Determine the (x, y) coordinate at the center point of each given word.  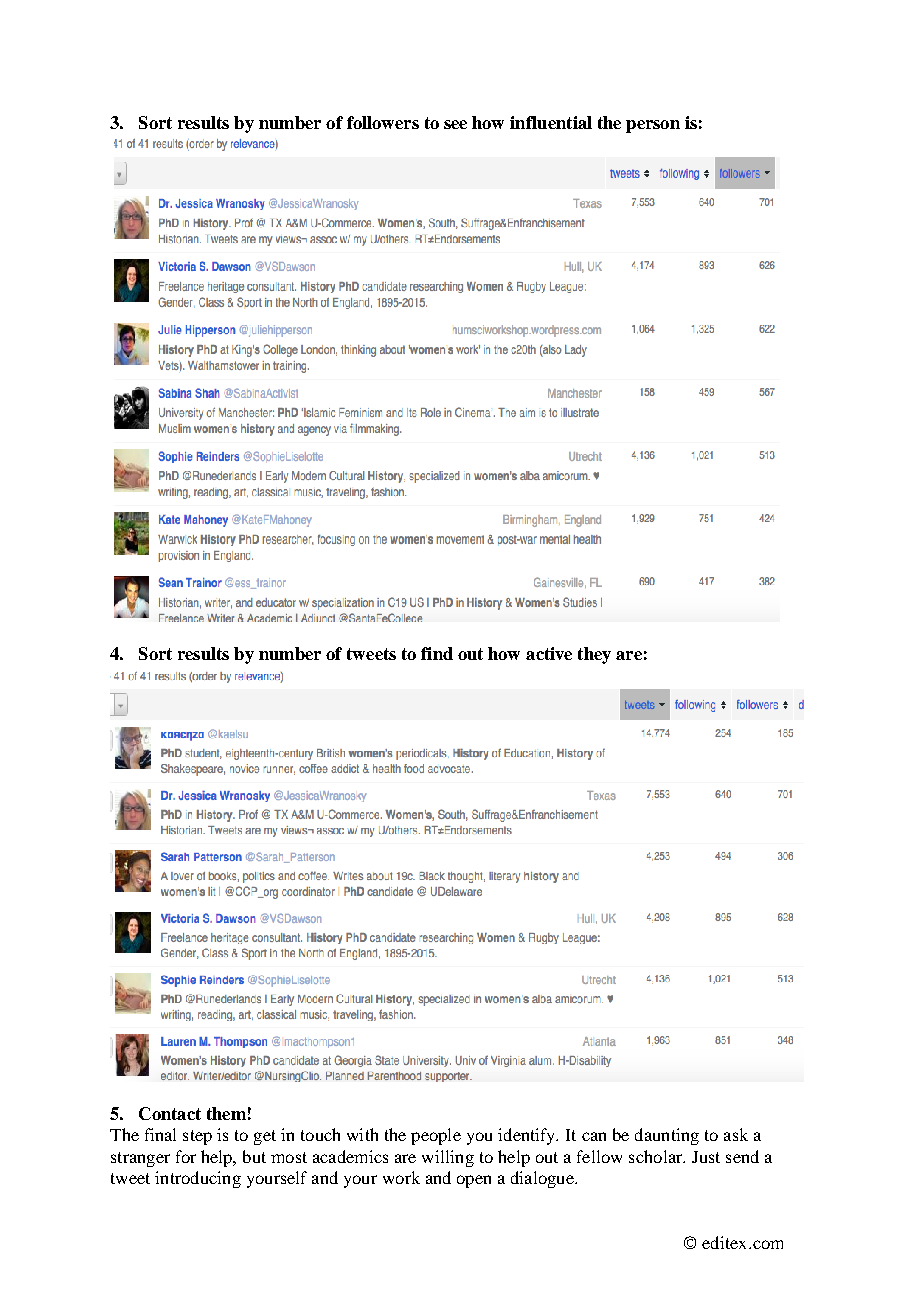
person (653, 126)
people (436, 1136)
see (455, 124)
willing (448, 1158)
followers (383, 122)
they (594, 655)
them (226, 1113)
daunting (667, 1136)
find (437, 653)
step (197, 1137)
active (549, 653)
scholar (657, 1156)
